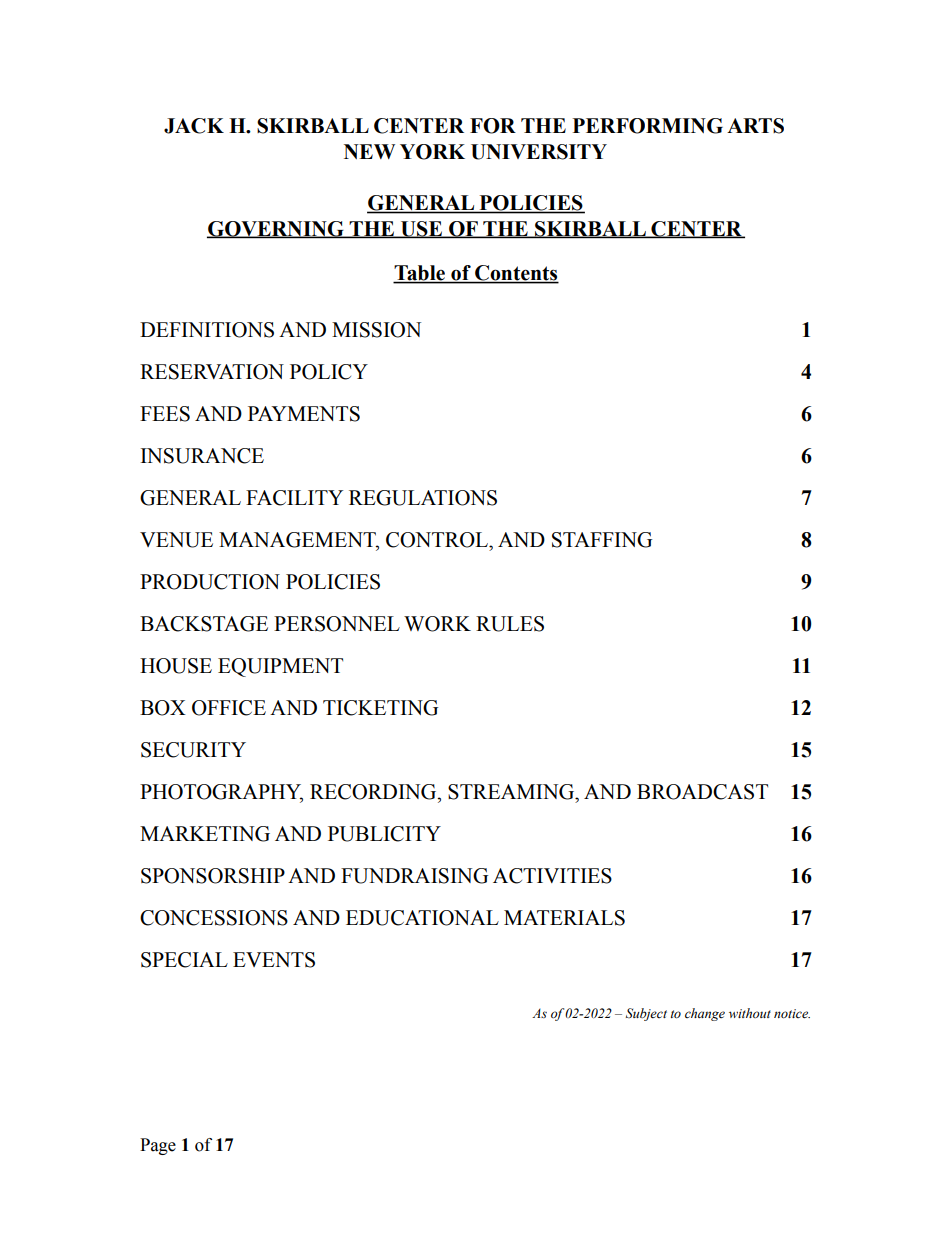 The width and height of the screenshot is (952, 1233). I want to click on CONTROL, so click(438, 540).
